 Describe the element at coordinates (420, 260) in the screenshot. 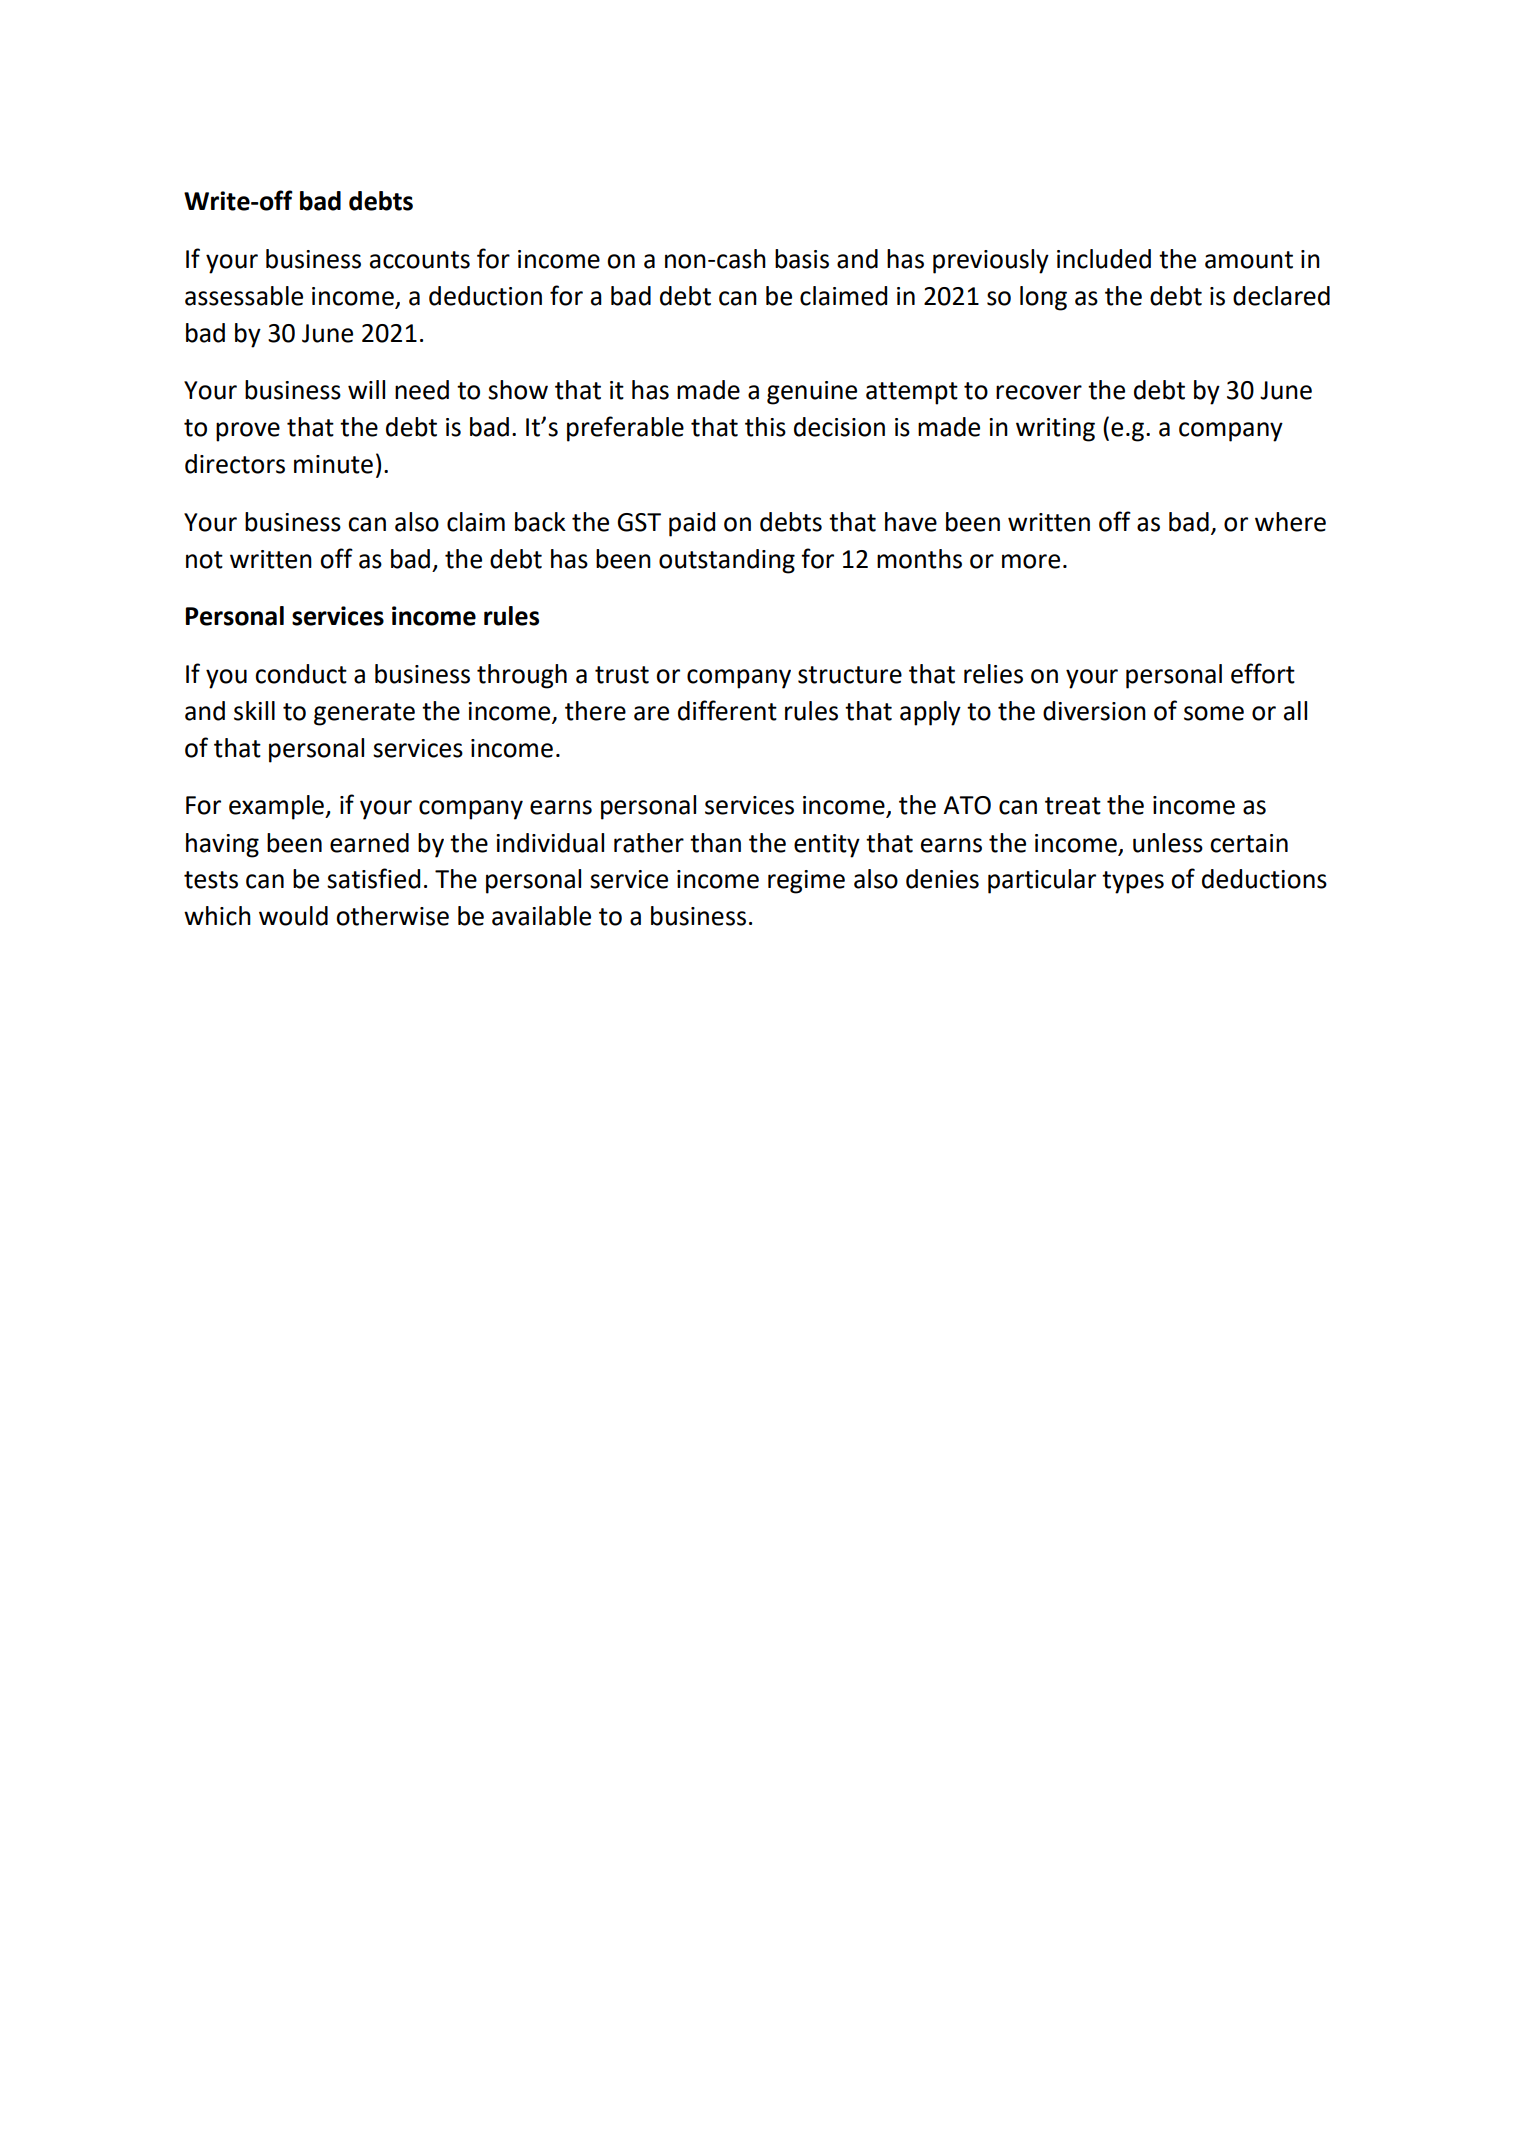

I see `accounts` at that location.
